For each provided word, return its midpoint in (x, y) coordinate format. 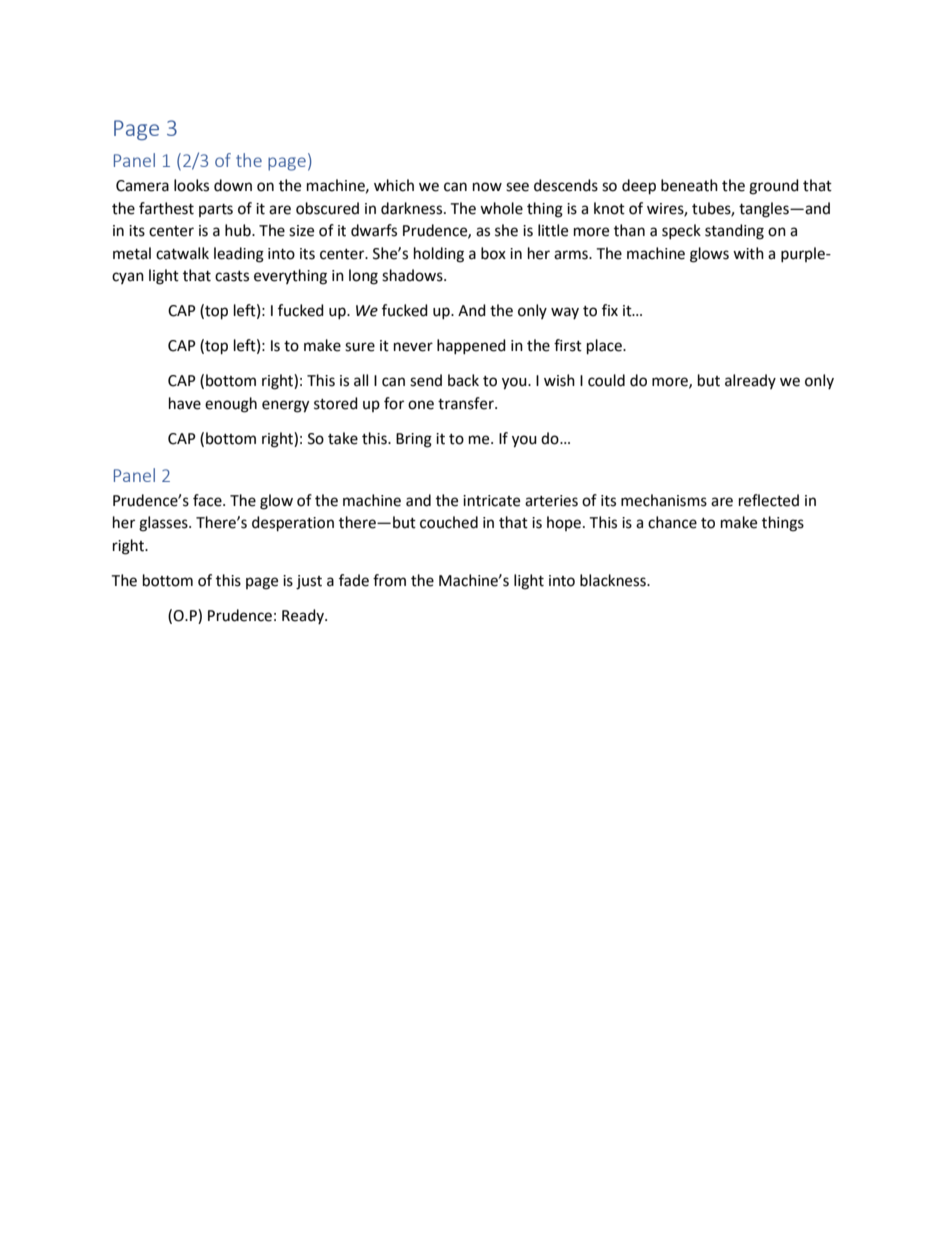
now (487, 187)
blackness (614, 580)
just (309, 582)
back (463, 380)
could (606, 380)
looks (191, 185)
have (185, 403)
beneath (689, 185)
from (389, 580)
